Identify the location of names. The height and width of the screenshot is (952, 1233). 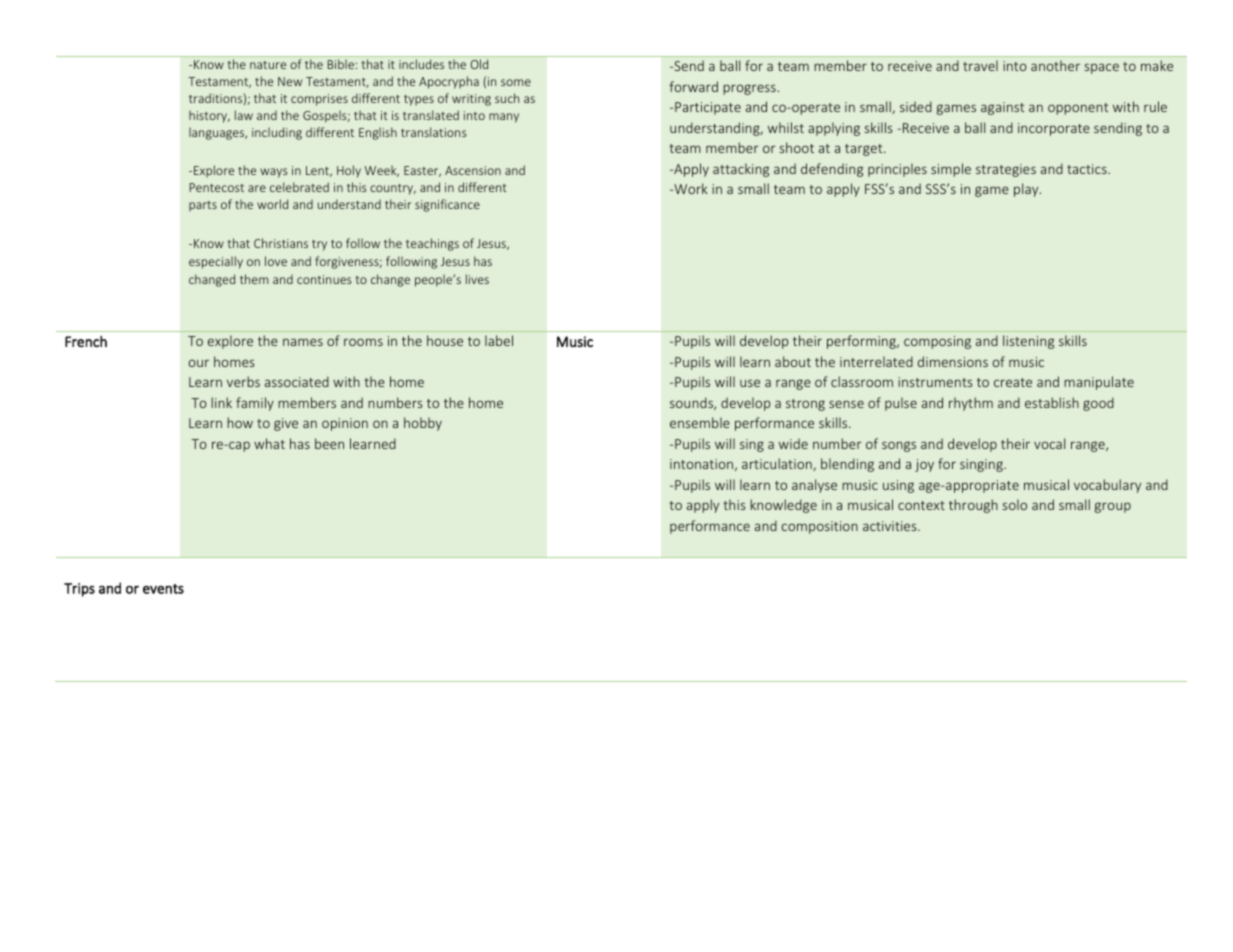
(303, 342).
